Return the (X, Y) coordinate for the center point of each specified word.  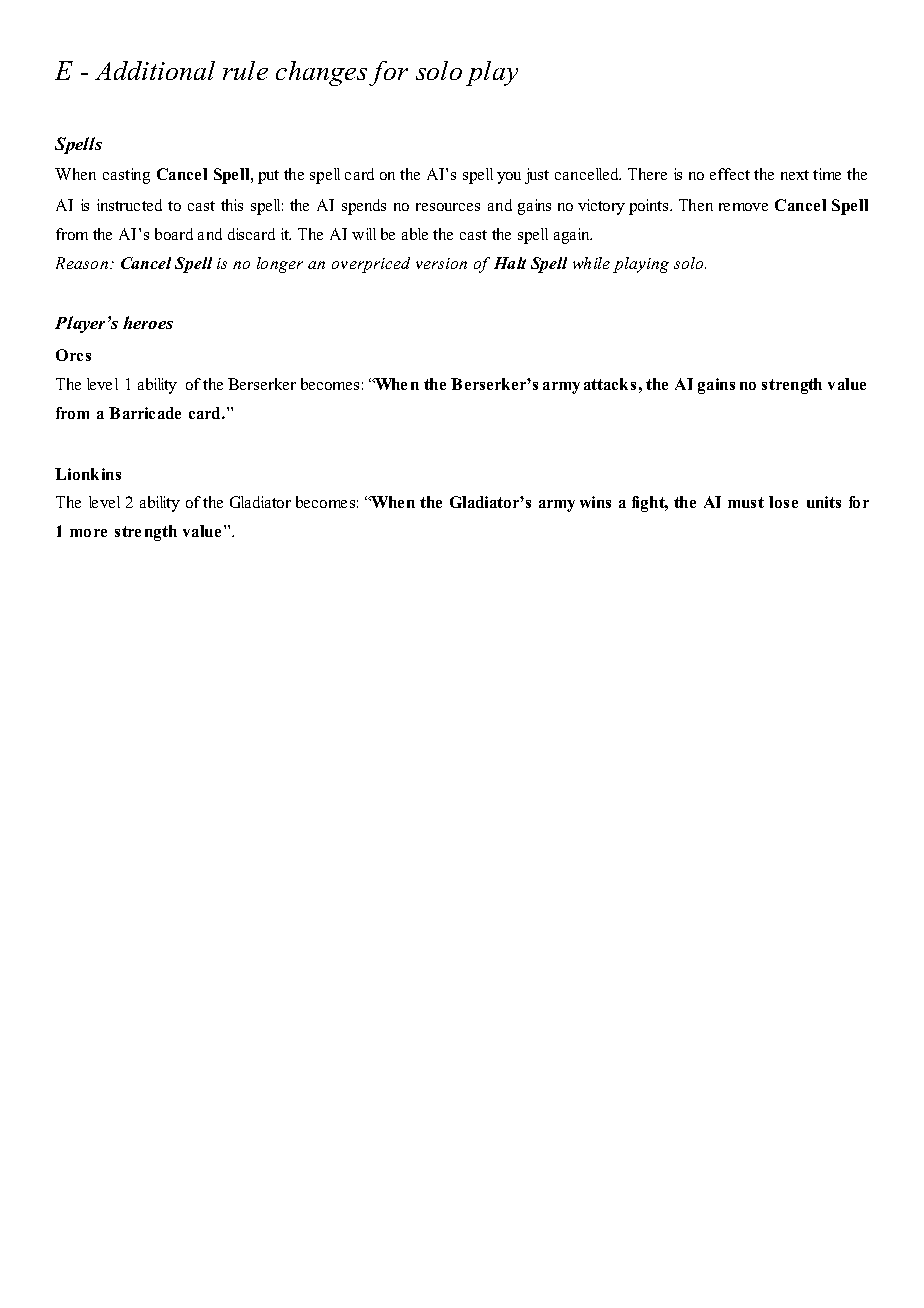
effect (730, 174)
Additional (155, 70)
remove (743, 207)
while (591, 263)
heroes (148, 322)
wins (595, 502)
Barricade (145, 413)
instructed (129, 205)
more (88, 533)
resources (448, 207)
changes (321, 73)
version (441, 263)
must (746, 502)
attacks (610, 384)
